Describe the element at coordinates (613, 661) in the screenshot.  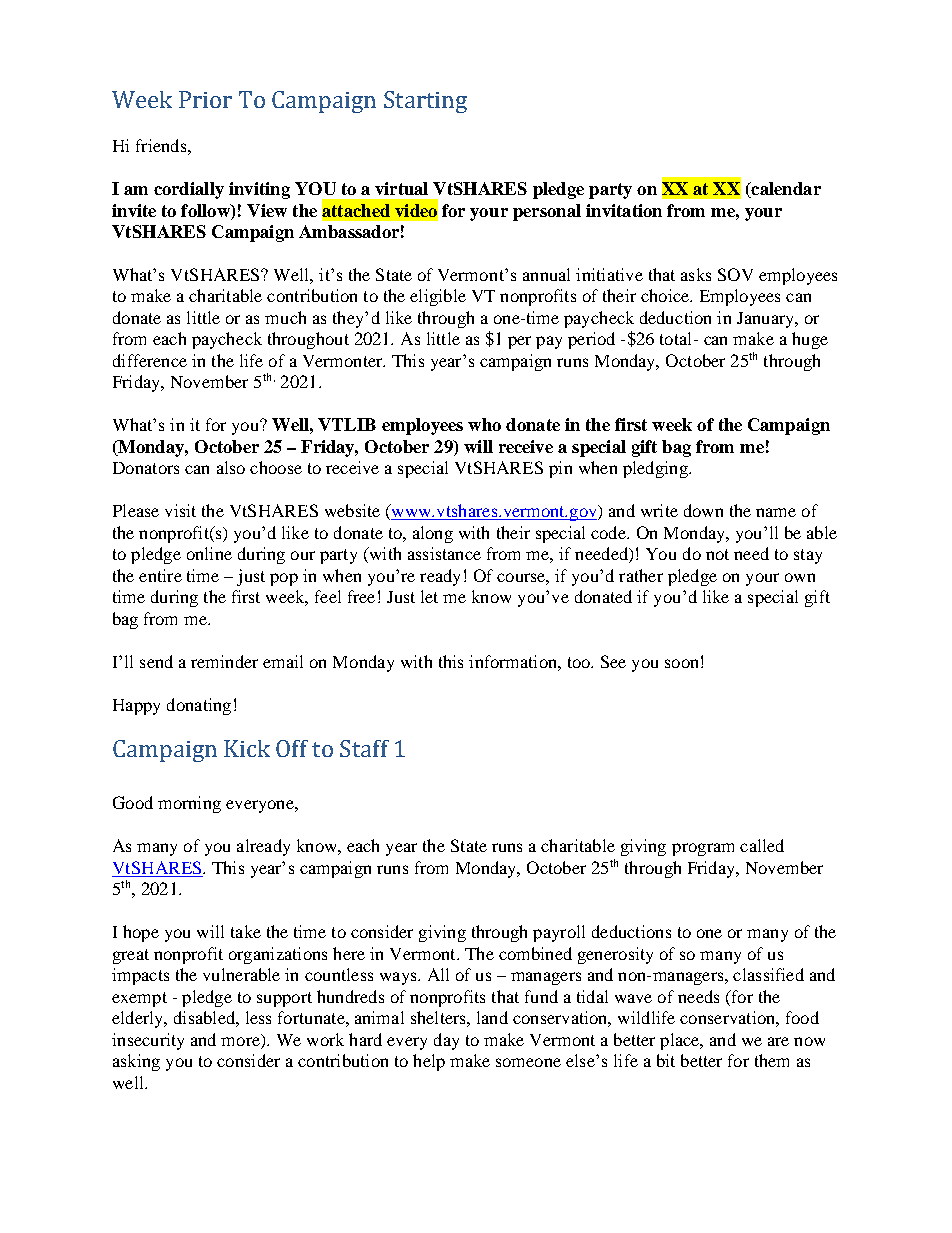
I see `See` at that location.
